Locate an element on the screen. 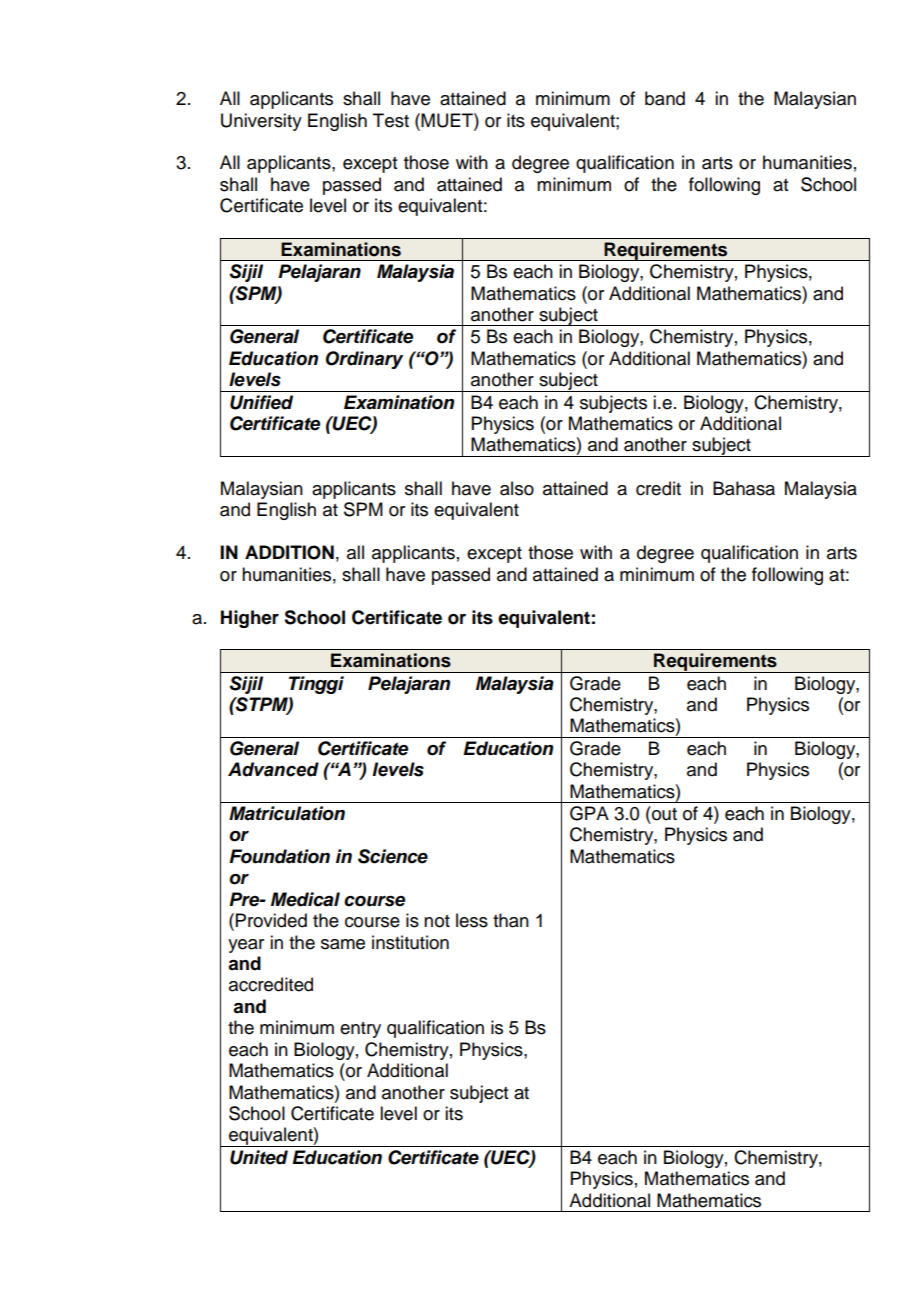 This screenshot has width=924, height=1308. University is located at coordinates (261, 122).
